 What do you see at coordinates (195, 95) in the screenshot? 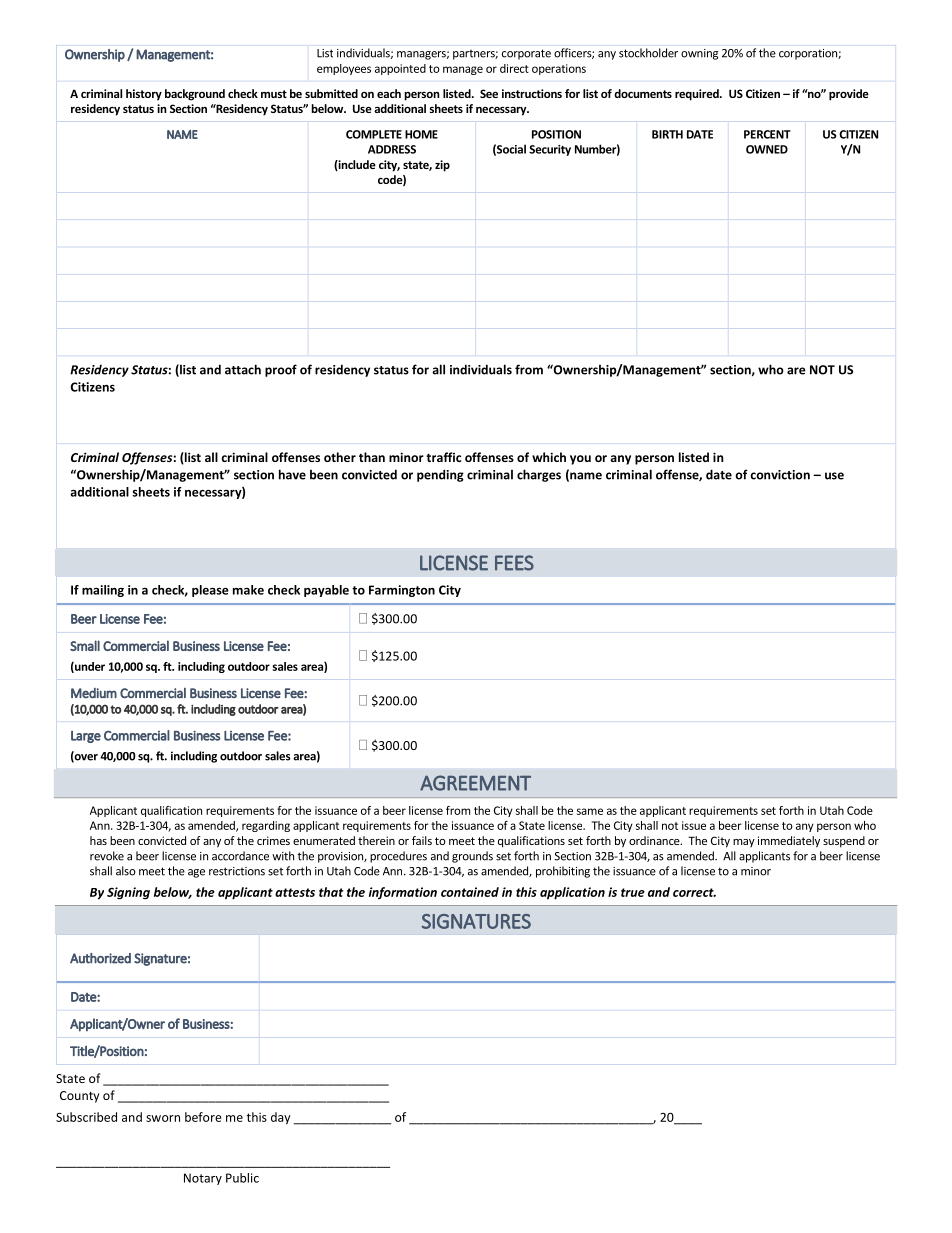
I see `background` at bounding box center [195, 95].
